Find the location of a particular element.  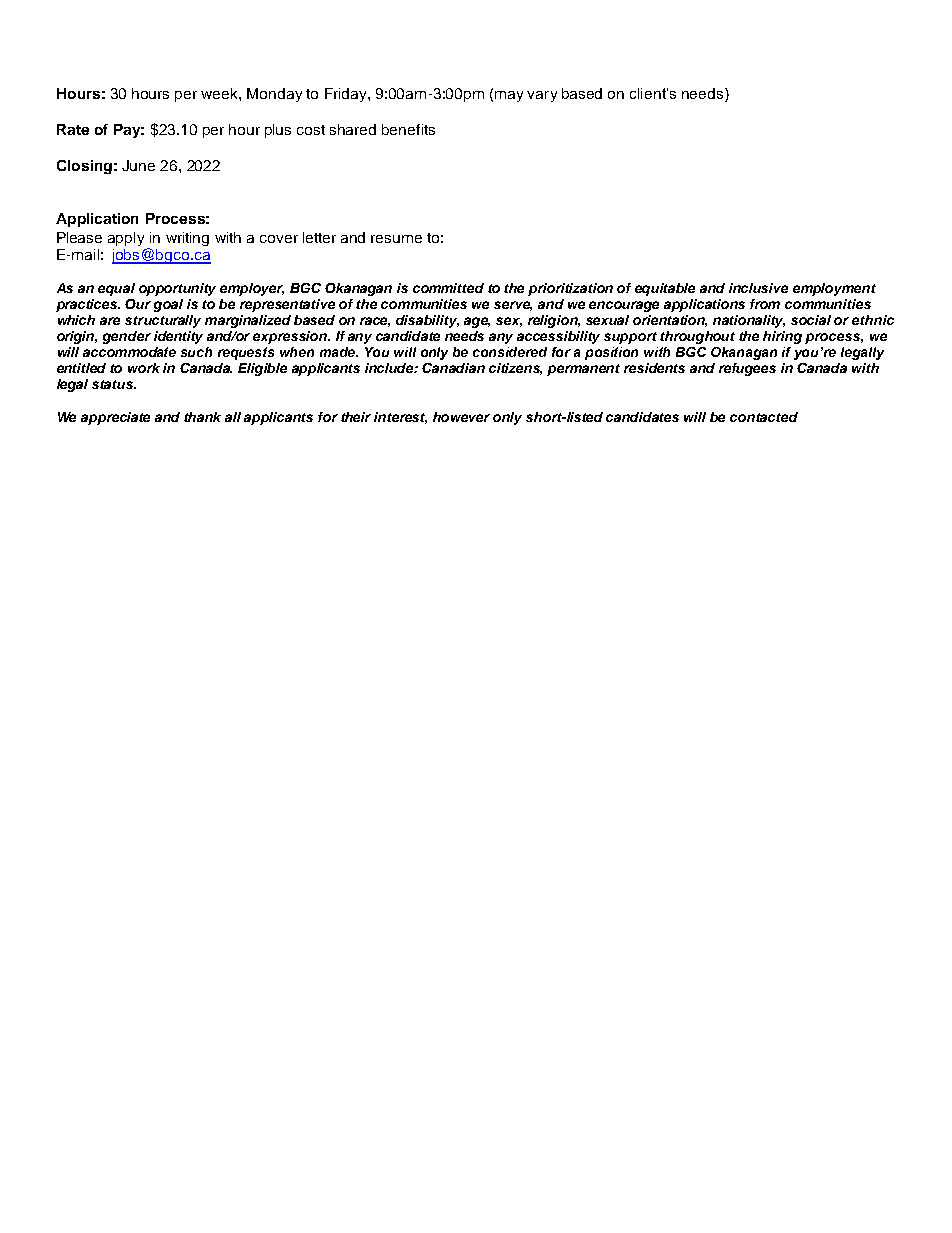

writing is located at coordinates (187, 239).
